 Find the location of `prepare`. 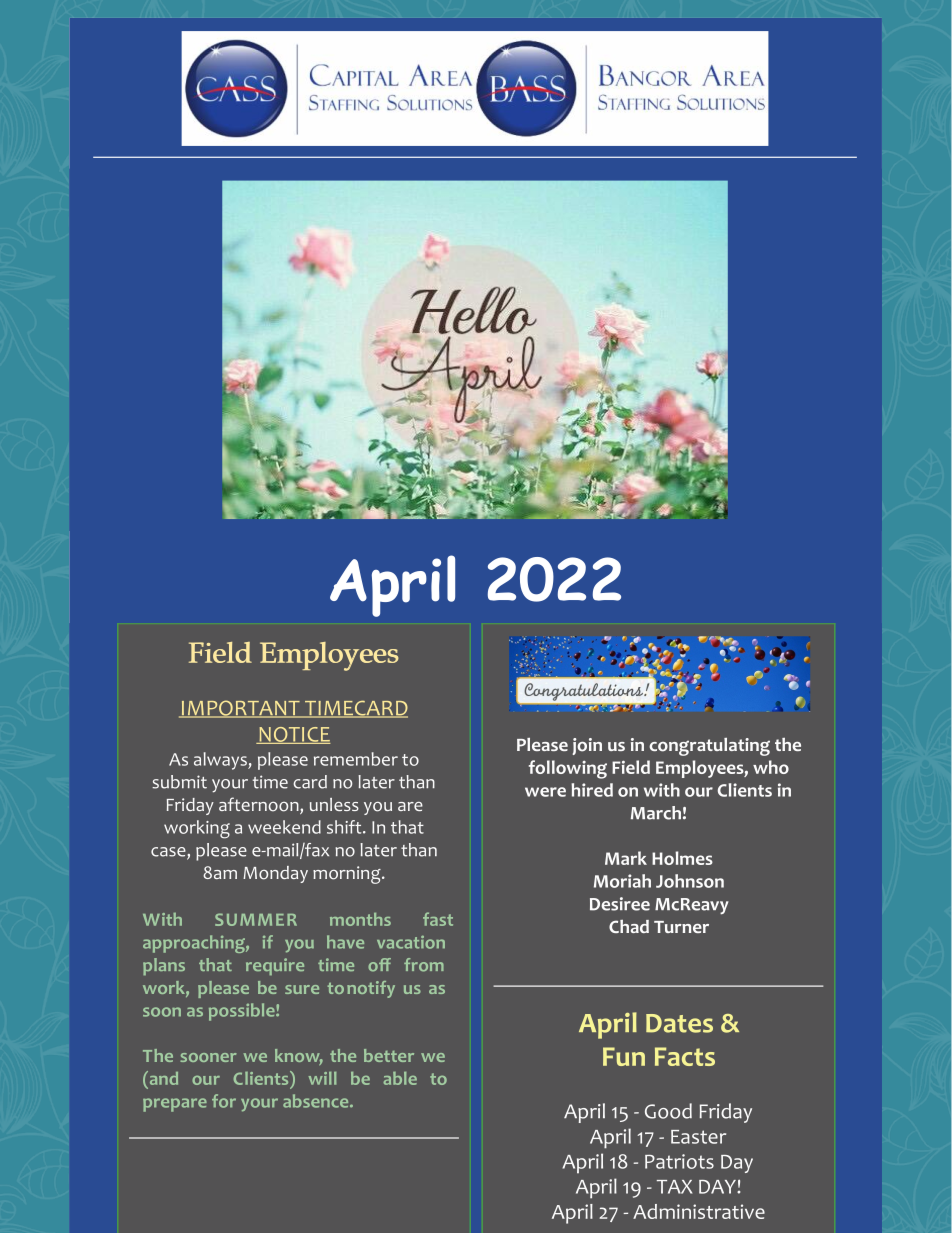

prepare is located at coordinates (175, 1105).
